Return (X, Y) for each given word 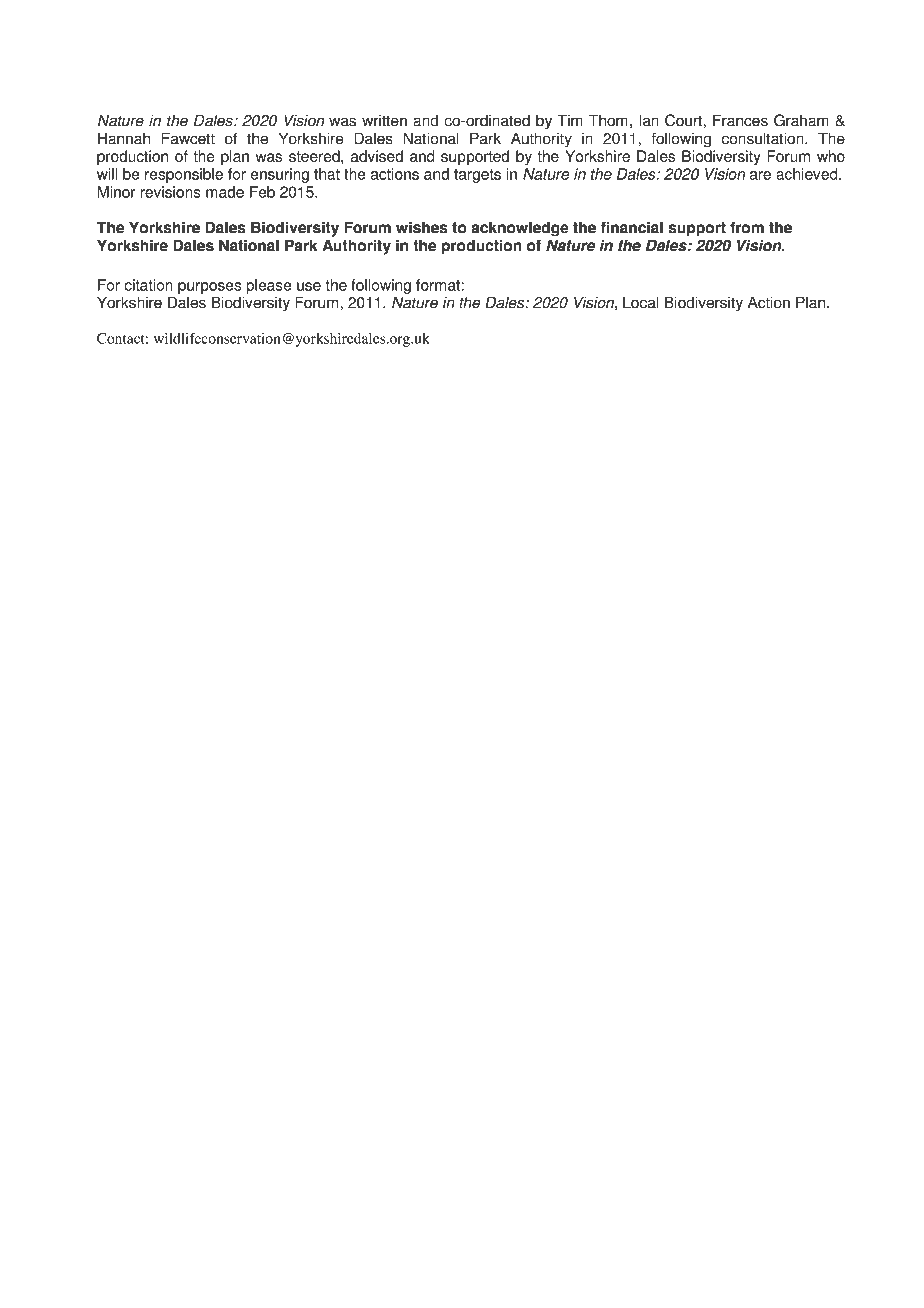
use (309, 286)
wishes (422, 227)
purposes (209, 288)
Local (641, 302)
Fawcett (188, 138)
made (225, 192)
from (747, 227)
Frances (740, 120)
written (384, 121)
